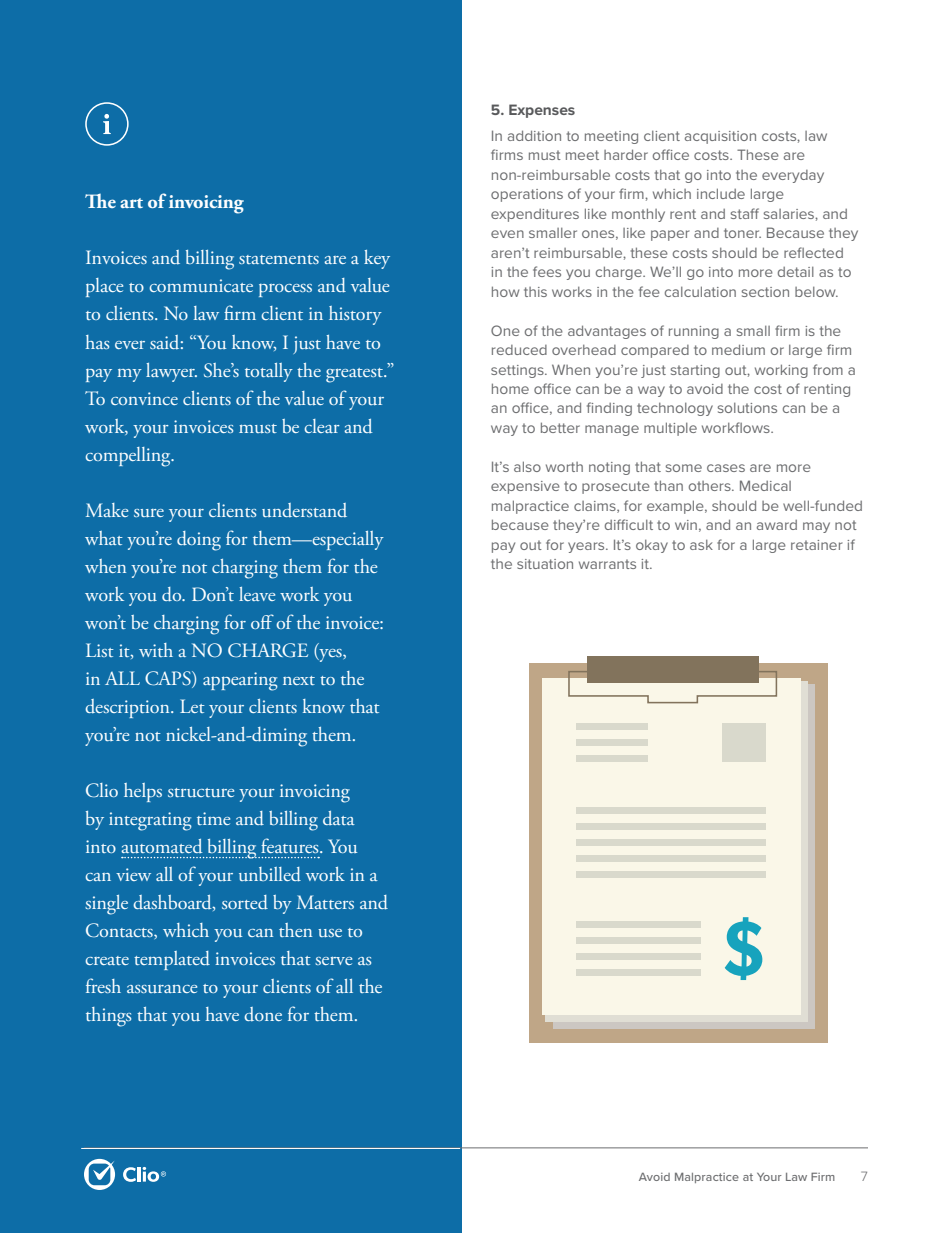 The image size is (952, 1233). Describe the element at coordinates (162, 989) in the screenshot. I see `assurance` at that location.
